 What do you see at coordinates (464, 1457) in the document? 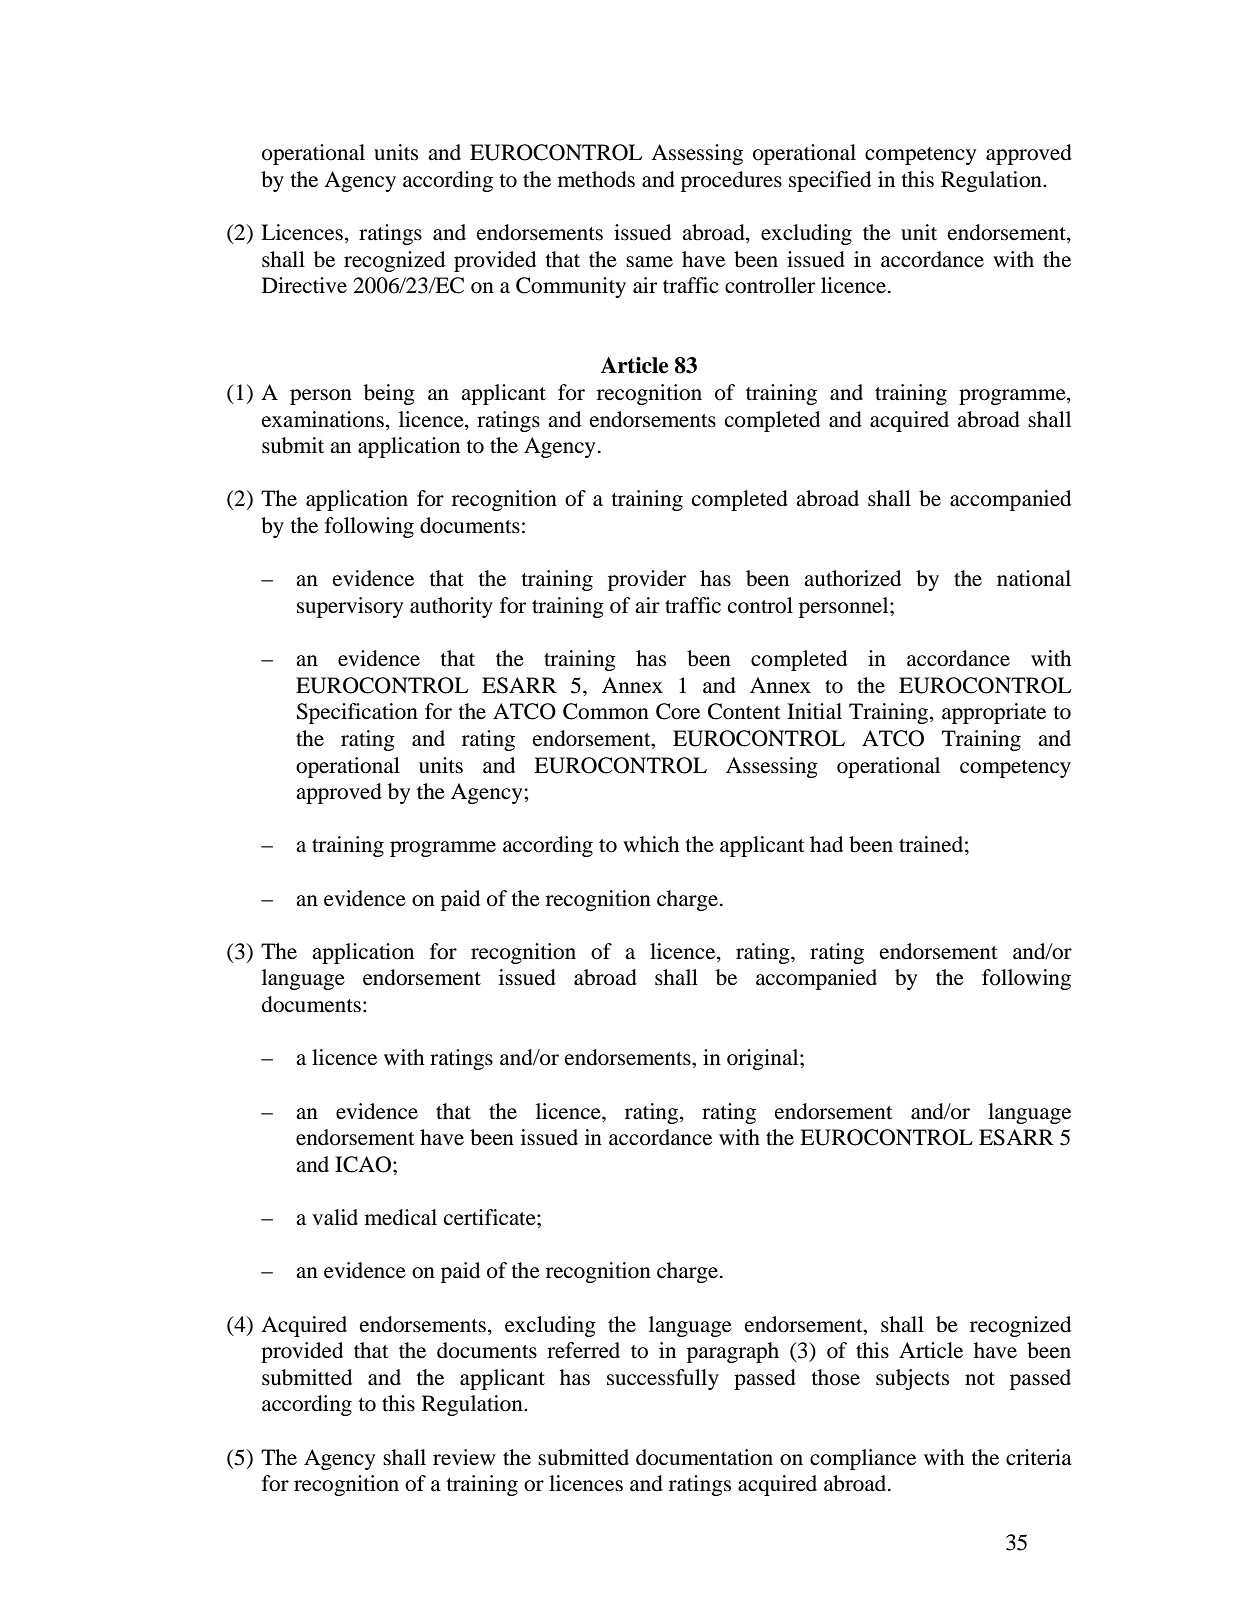
I see `review` at bounding box center [464, 1457].
